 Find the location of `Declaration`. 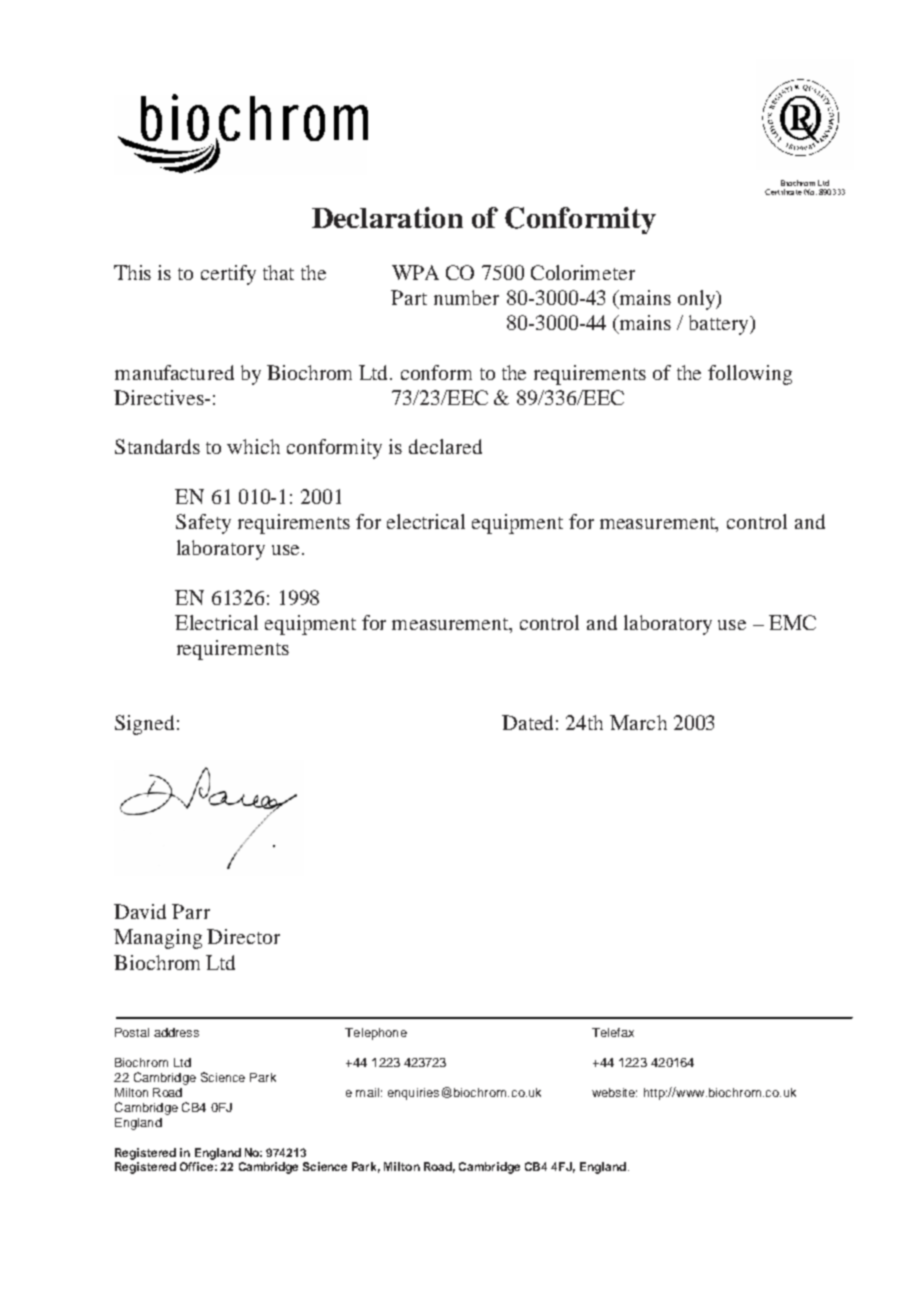

Declaration is located at coordinates (387, 217).
